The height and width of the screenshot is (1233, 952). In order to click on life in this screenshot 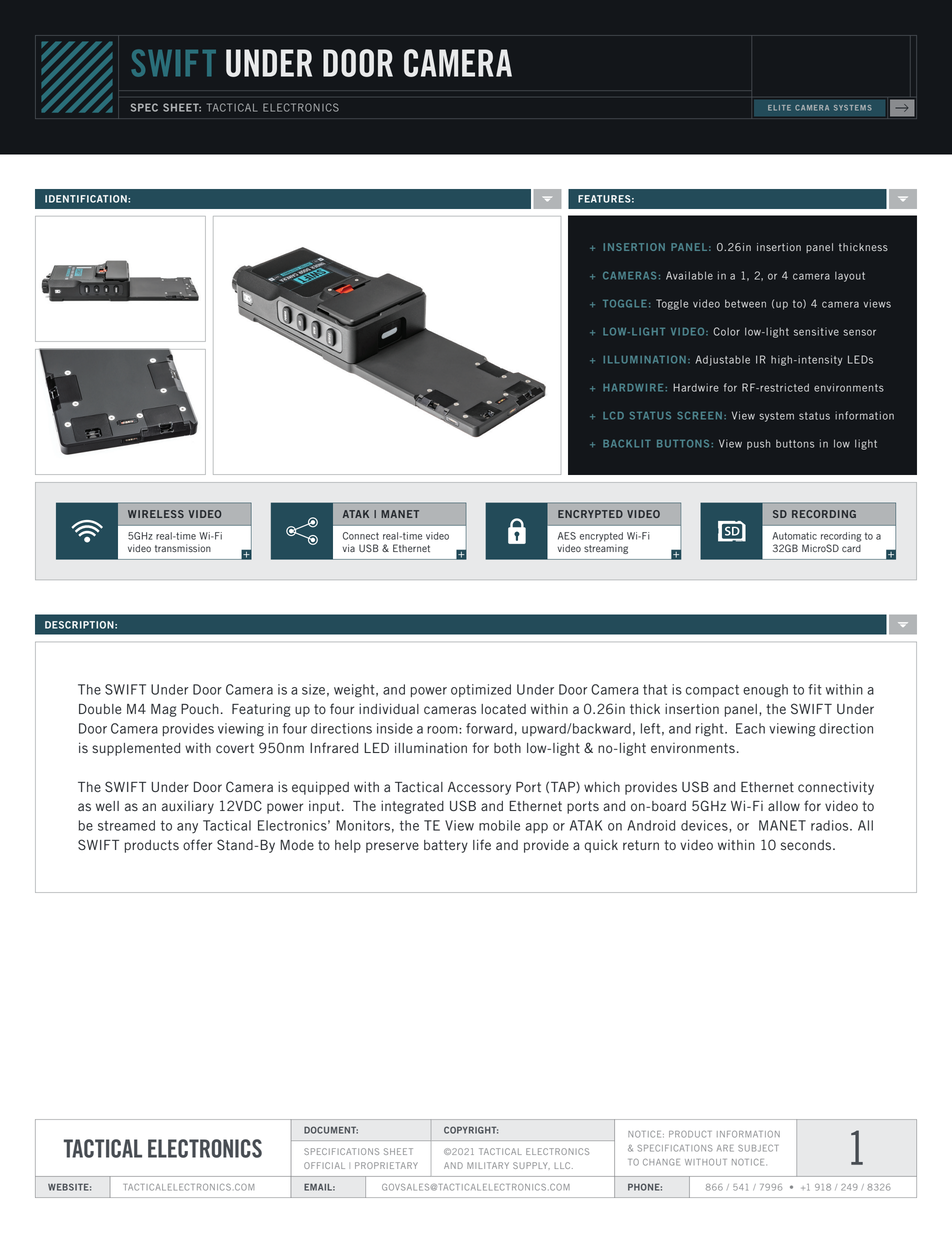, I will do `click(482, 844)`.
